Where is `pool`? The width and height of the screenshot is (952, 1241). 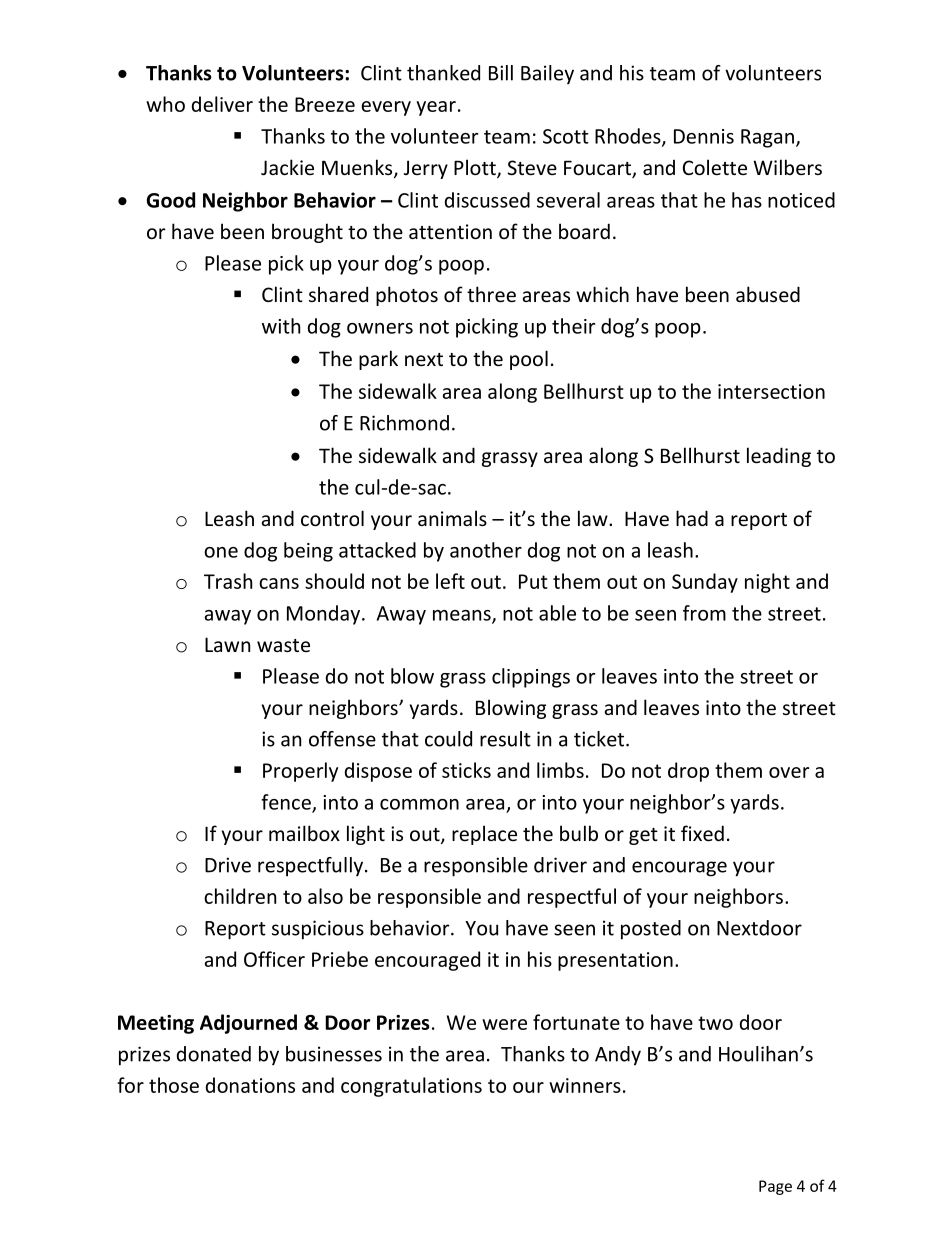
pool is located at coordinates (529, 360).
